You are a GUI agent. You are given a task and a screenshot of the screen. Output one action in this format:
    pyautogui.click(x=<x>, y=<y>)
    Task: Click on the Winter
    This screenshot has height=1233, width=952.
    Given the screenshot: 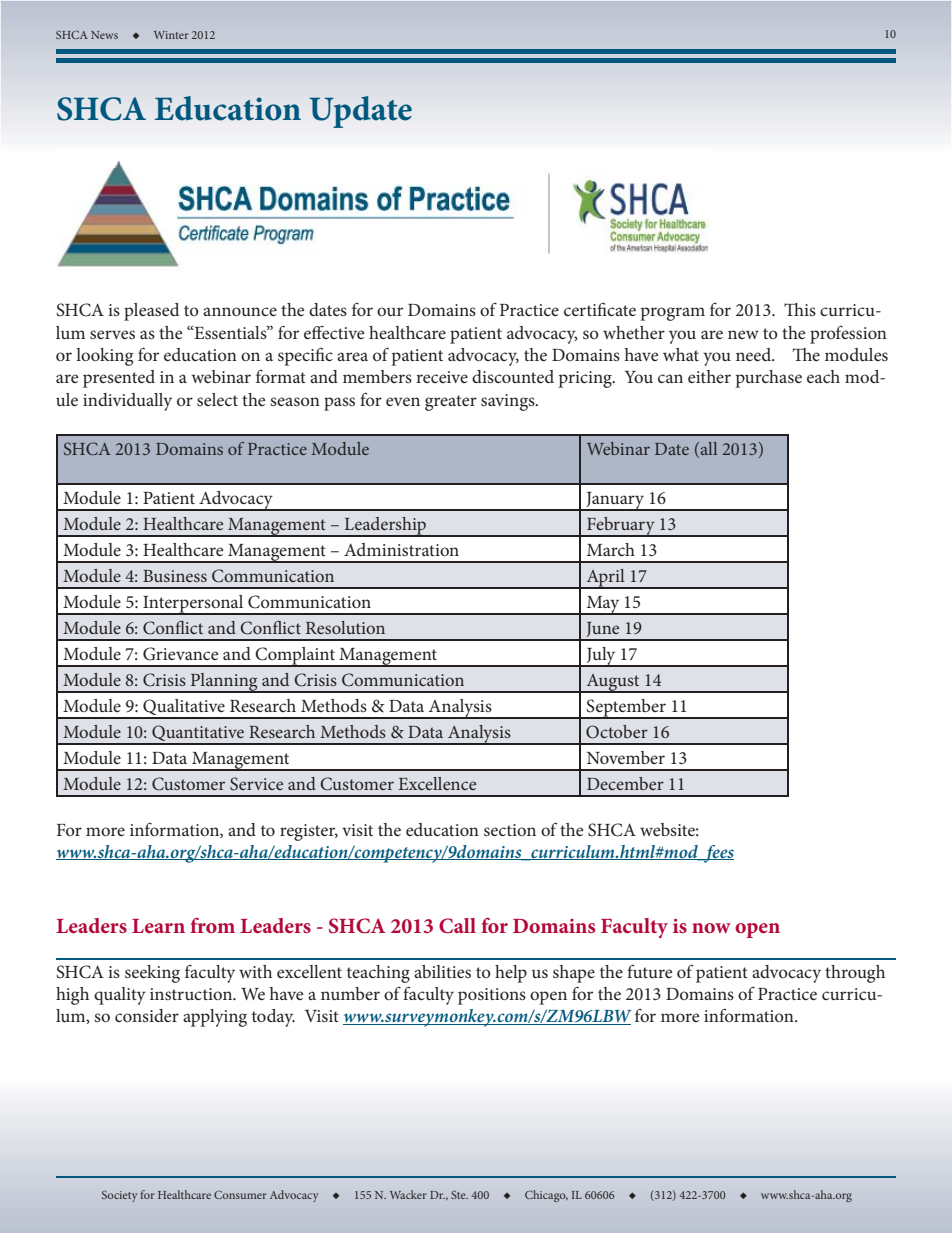 What is the action you would take?
    pyautogui.click(x=171, y=35)
